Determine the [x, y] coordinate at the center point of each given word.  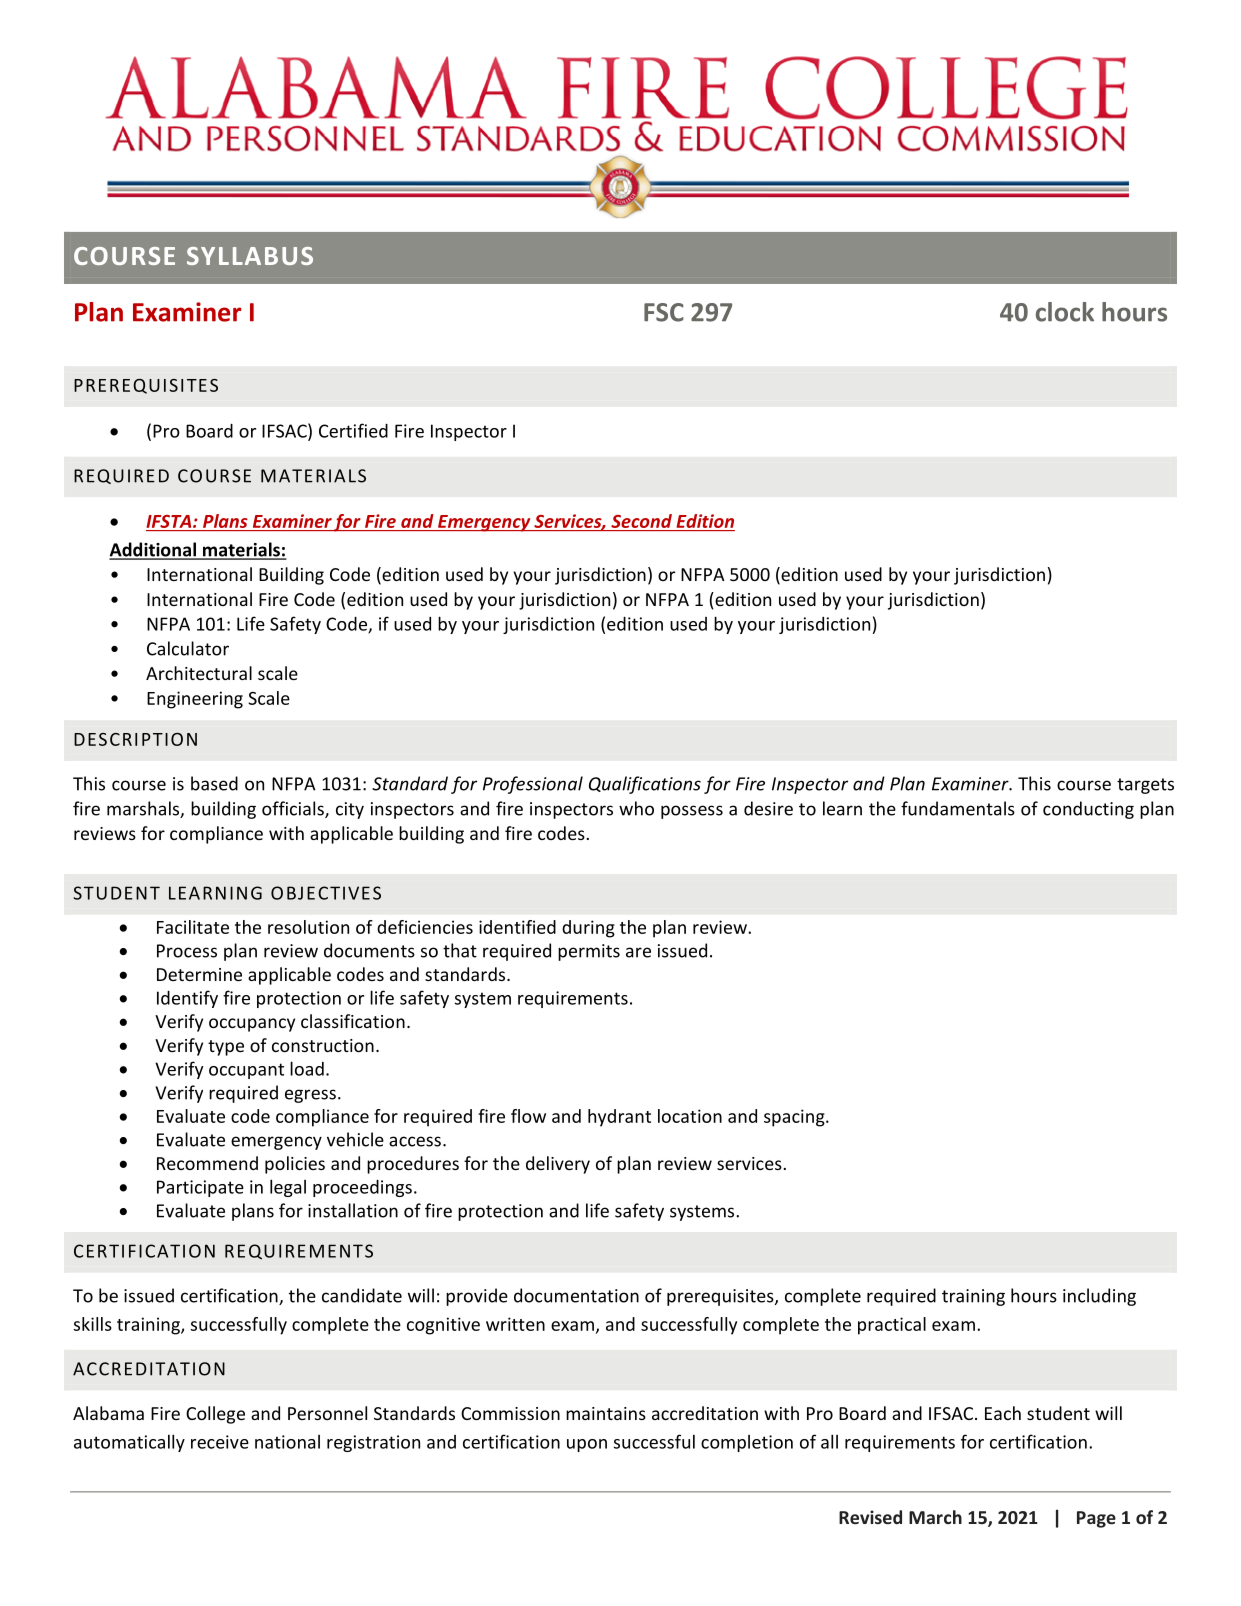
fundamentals [958, 808]
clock [1065, 312]
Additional [153, 550]
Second [641, 521]
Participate [200, 1188]
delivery [558, 1165]
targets [1145, 786]
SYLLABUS [250, 256]
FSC [664, 312]
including [1099, 1297]
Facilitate [193, 927]
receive [220, 1442]
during [588, 929]
